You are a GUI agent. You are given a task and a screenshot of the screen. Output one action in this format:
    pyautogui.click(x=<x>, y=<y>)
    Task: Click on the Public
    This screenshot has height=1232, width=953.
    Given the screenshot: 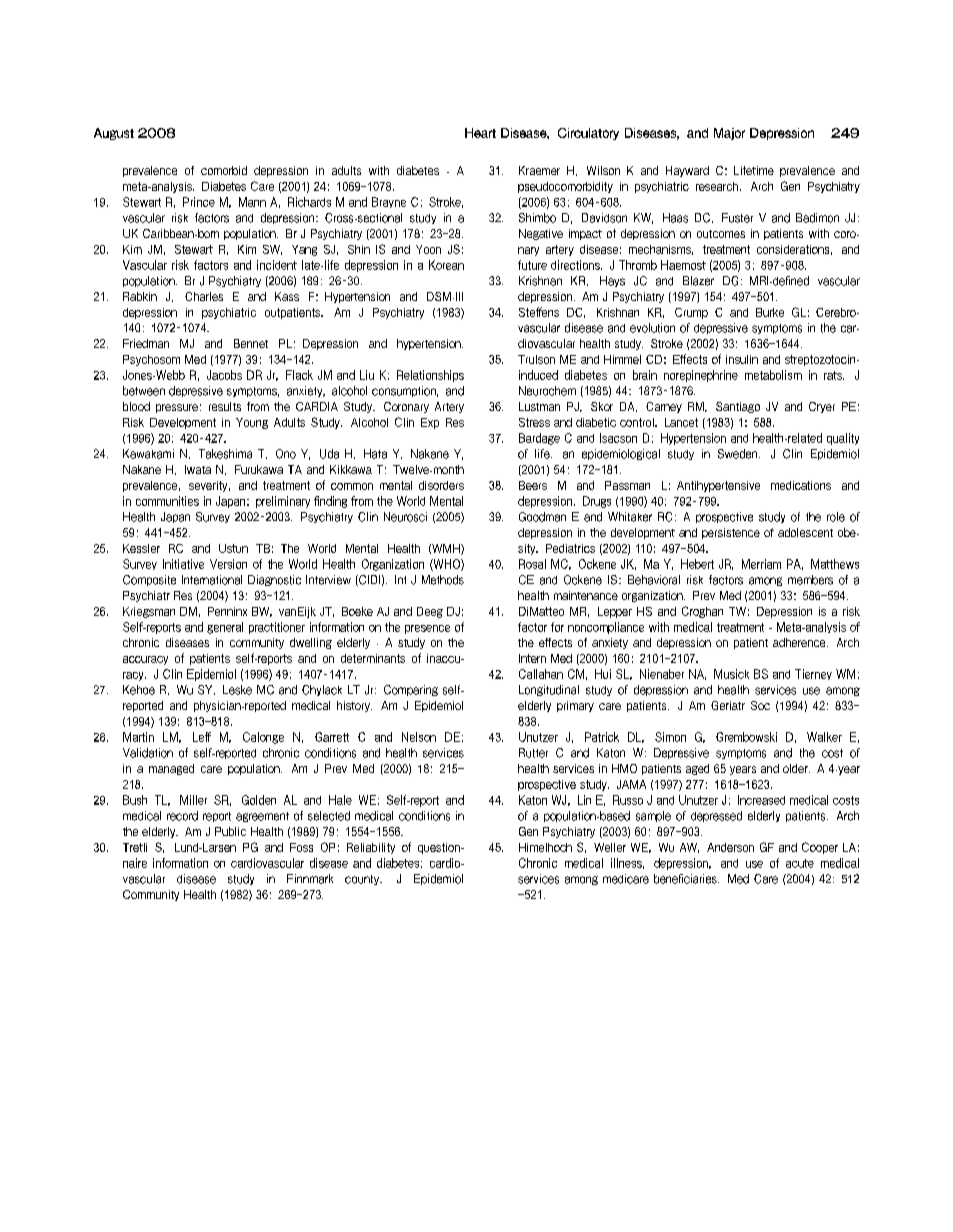 What is the action you would take?
    pyautogui.click(x=230, y=831)
